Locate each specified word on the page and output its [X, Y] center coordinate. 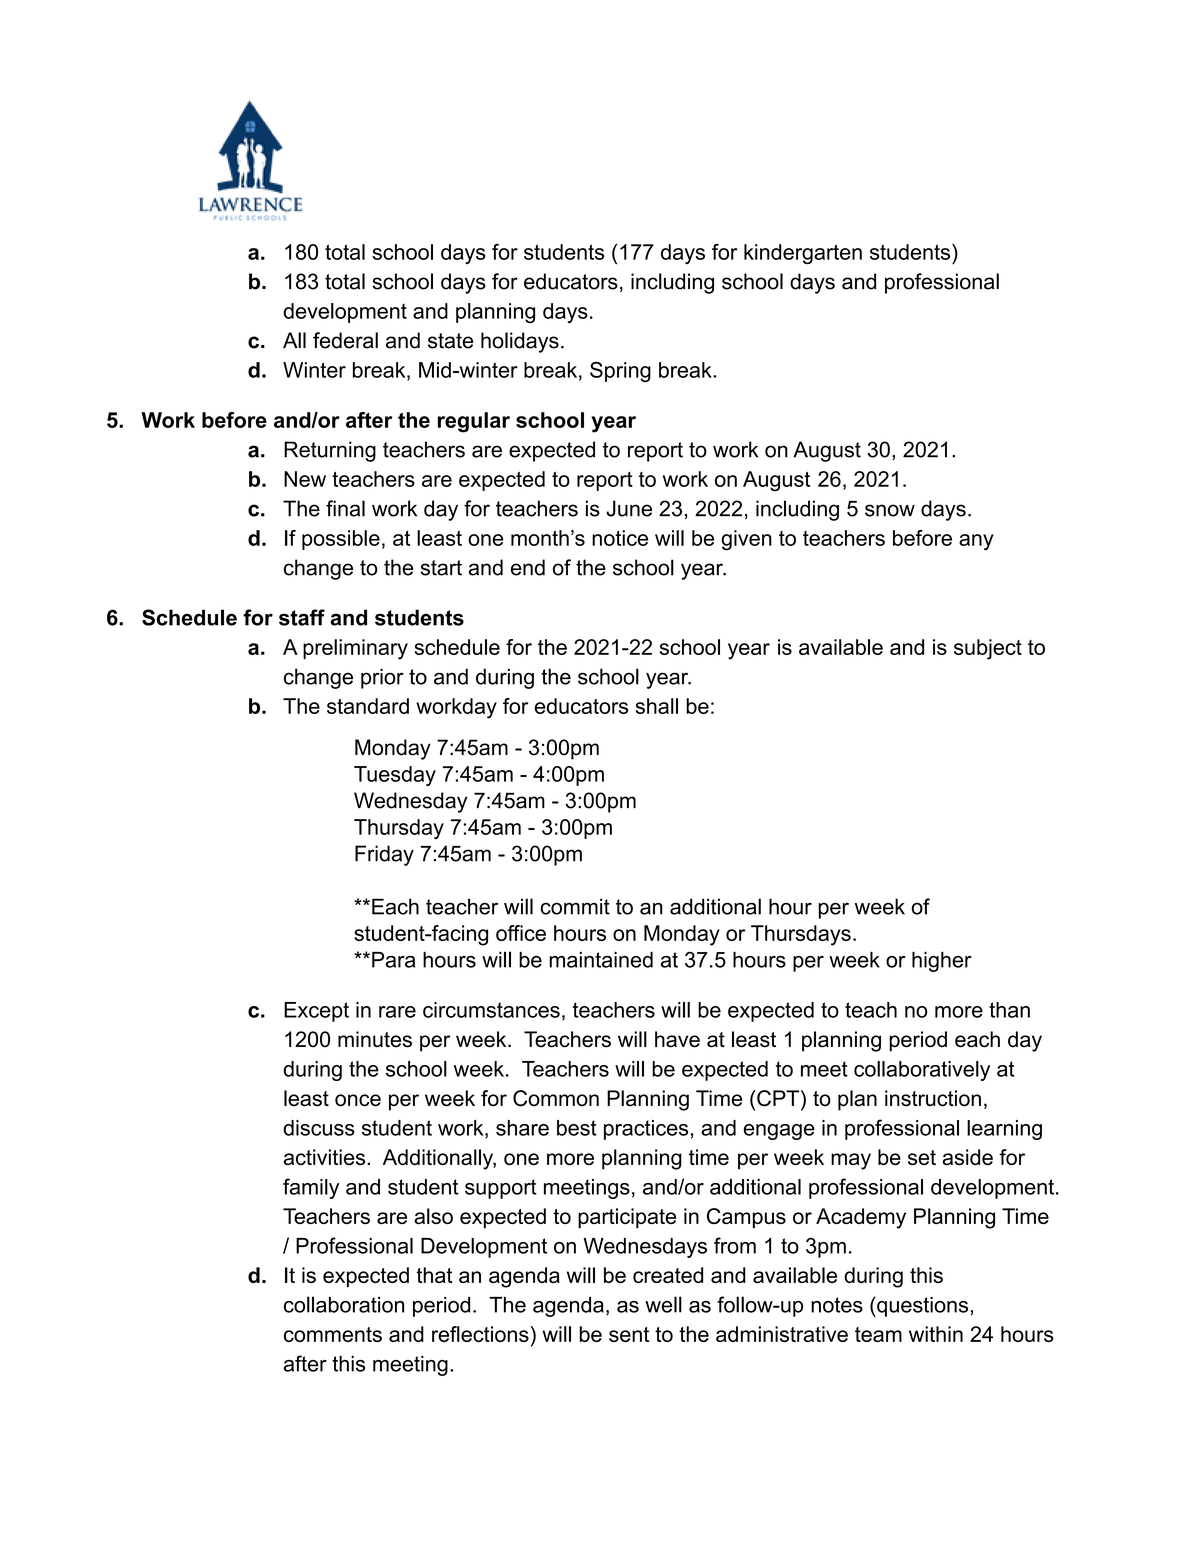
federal [345, 340]
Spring [620, 372]
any [976, 542]
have [677, 1039]
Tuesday [395, 776]
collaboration [344, 1304]
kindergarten [803, 254]
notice [620, 538]
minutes [375, 1039]
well [663, 1304]
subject [988, 649]
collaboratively [922, 1071]
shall [656, 706]
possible [341, 540]
